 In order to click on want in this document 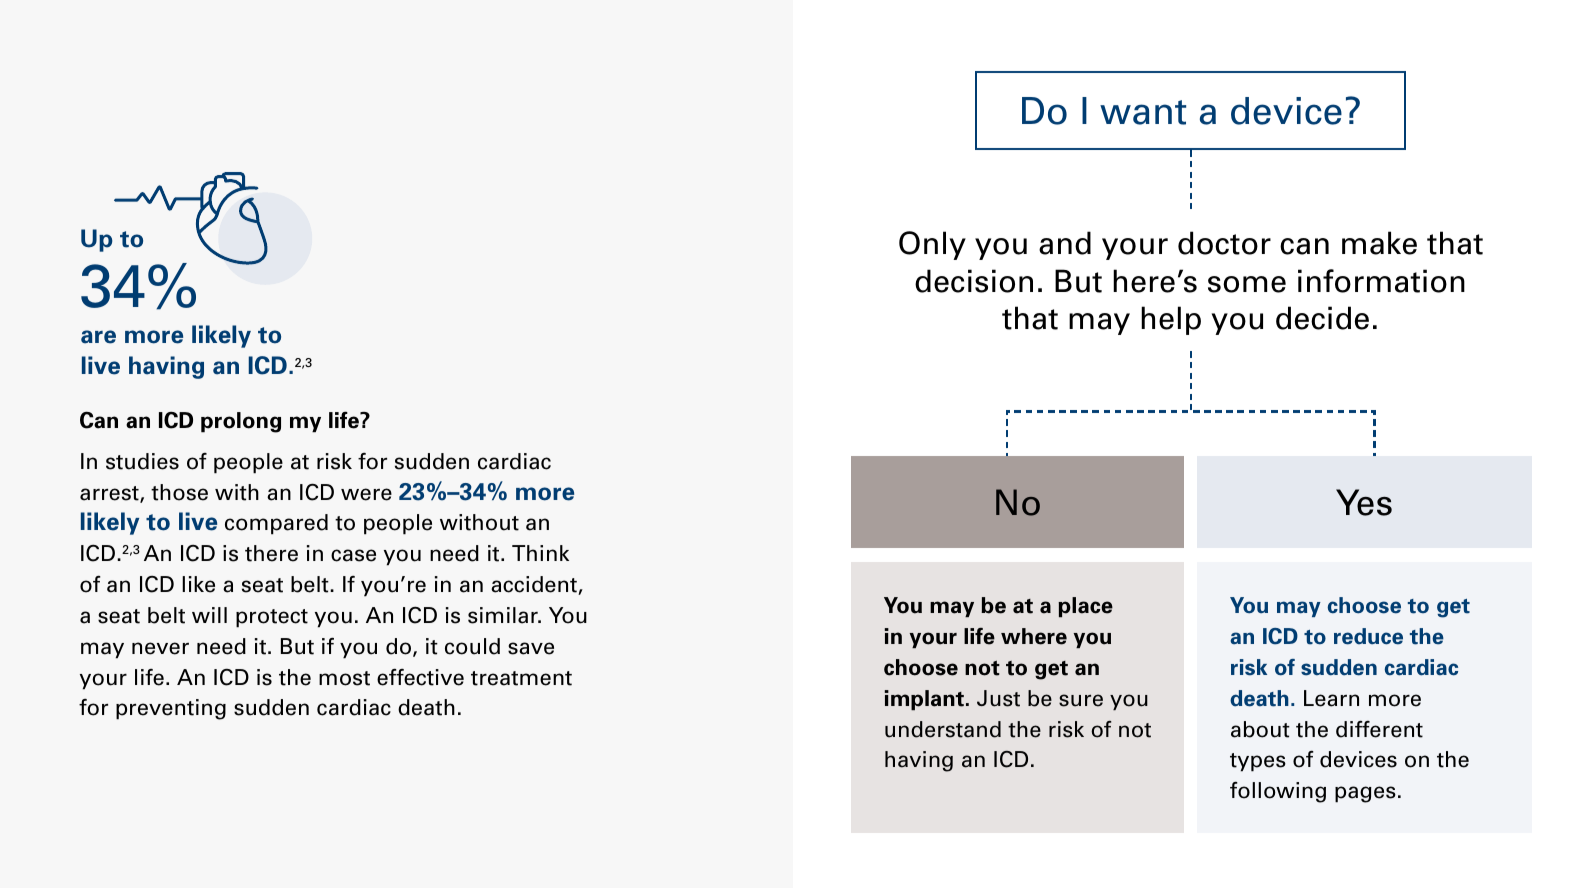, I will do `click(1143, 112)`.
